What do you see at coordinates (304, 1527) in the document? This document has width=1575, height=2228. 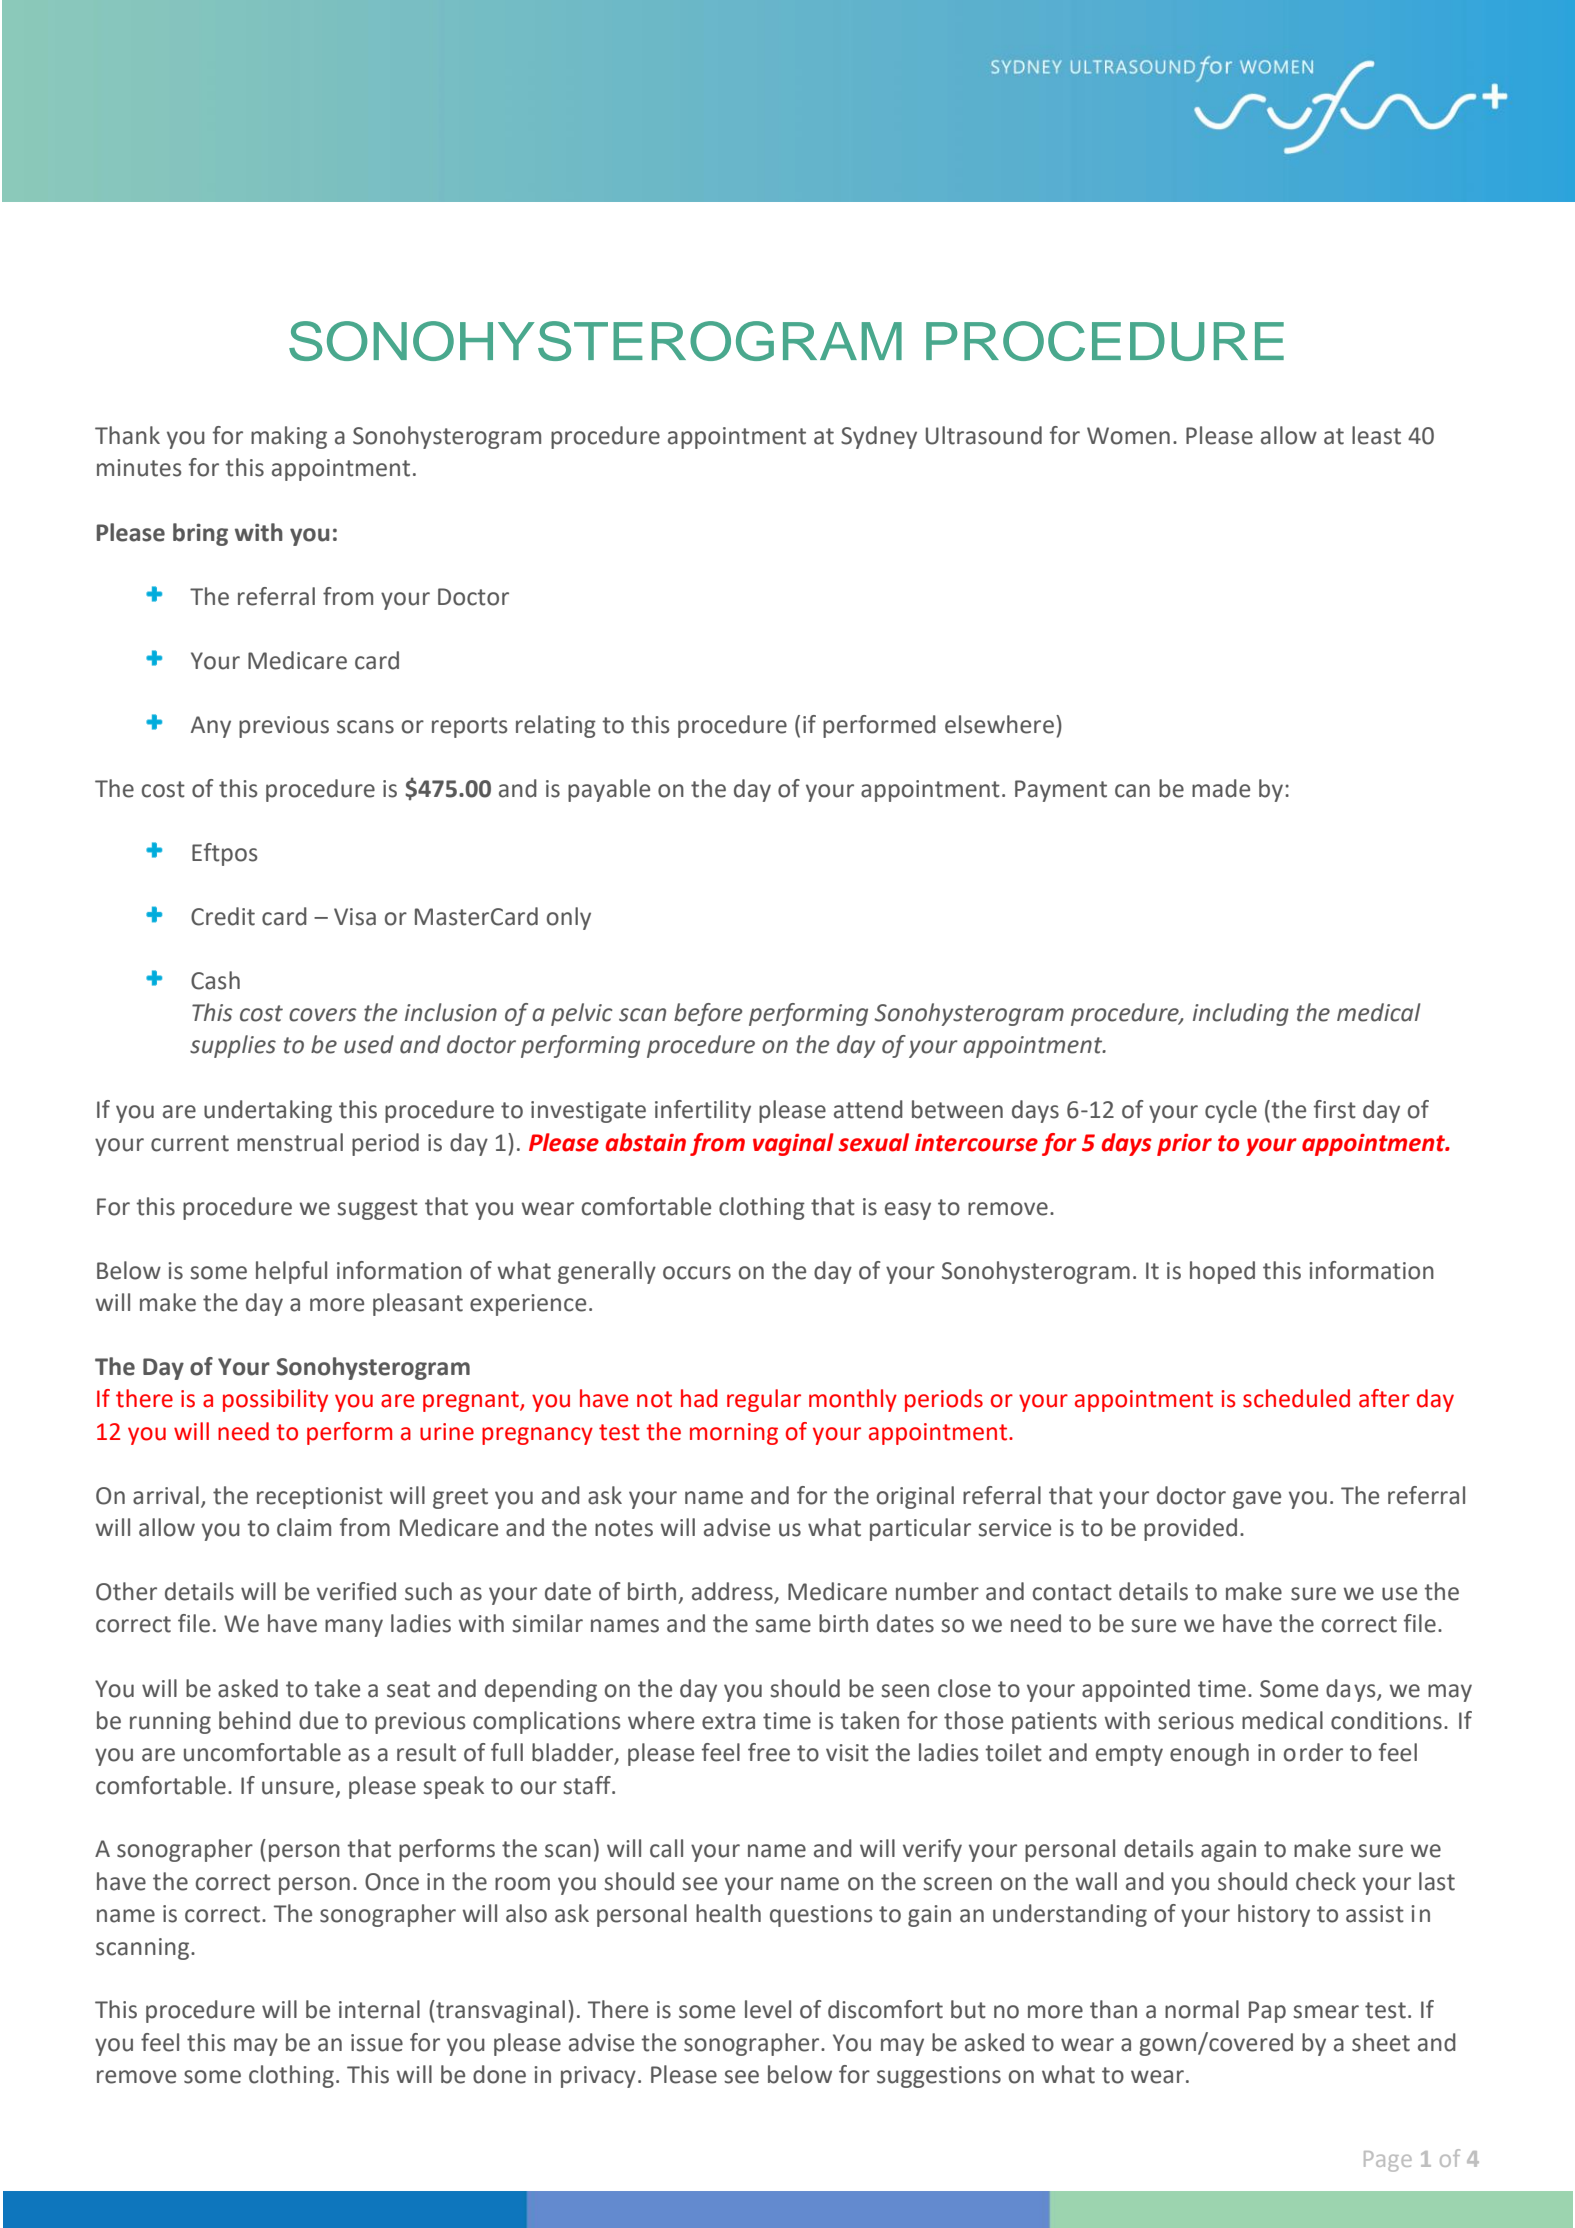 I see `claim` at bounding box center [304, 1527].
